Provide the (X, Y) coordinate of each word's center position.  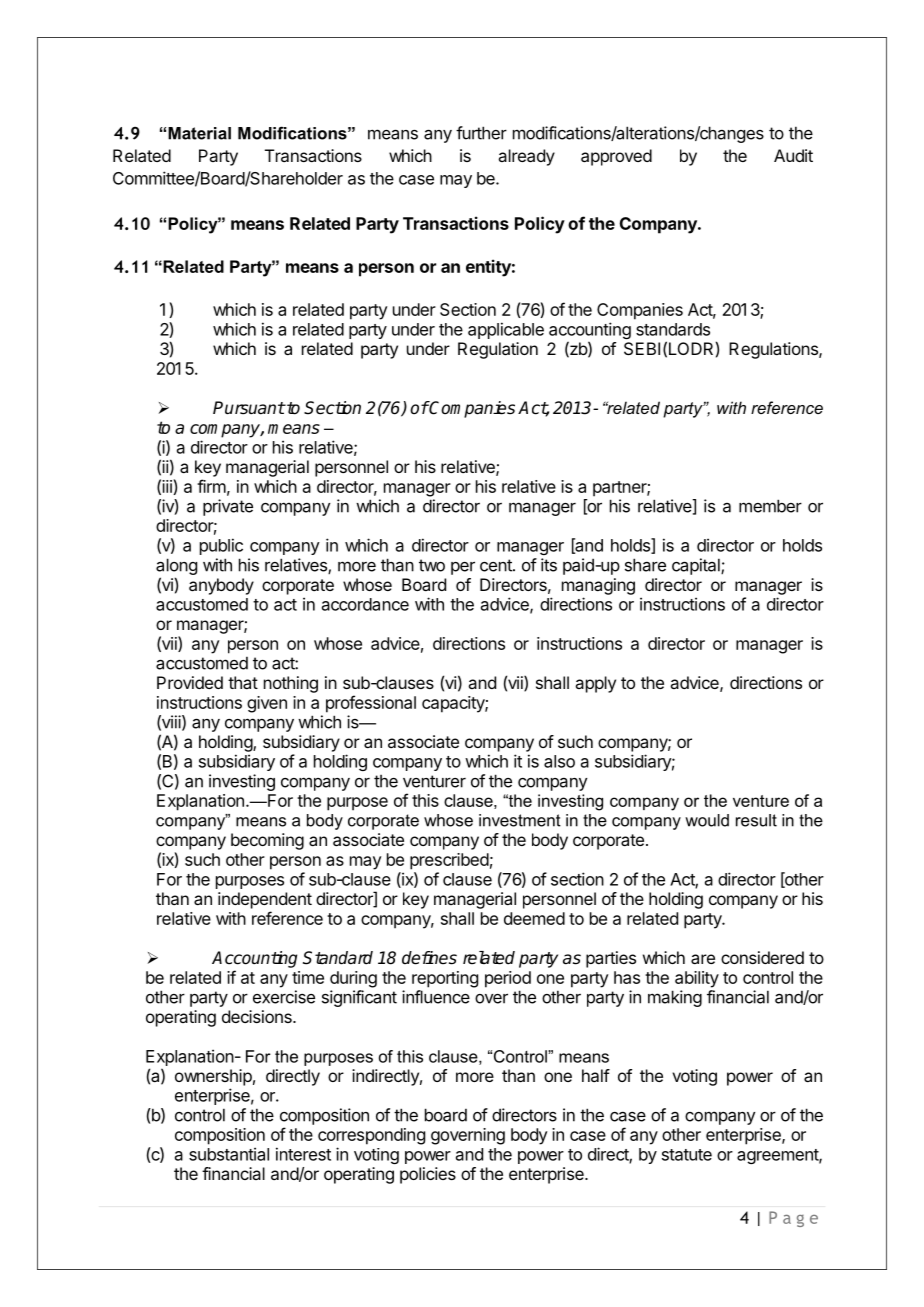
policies (428, 1175)
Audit (793, 155)
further (481, 133)
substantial (229, 1154)
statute (687, 1155)
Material (199, 133)
